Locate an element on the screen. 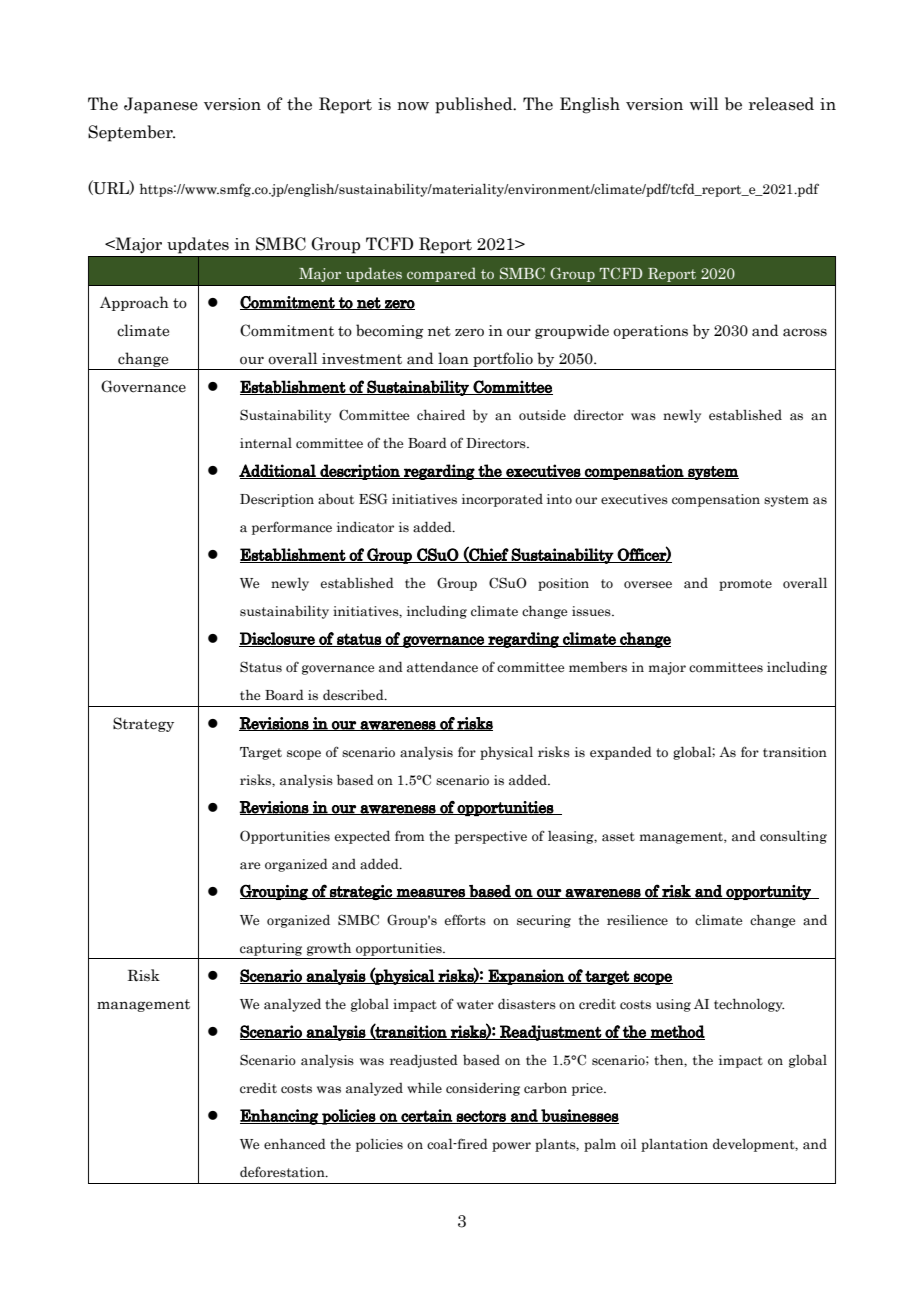  sectors is located at coordinates (481, 1117).
